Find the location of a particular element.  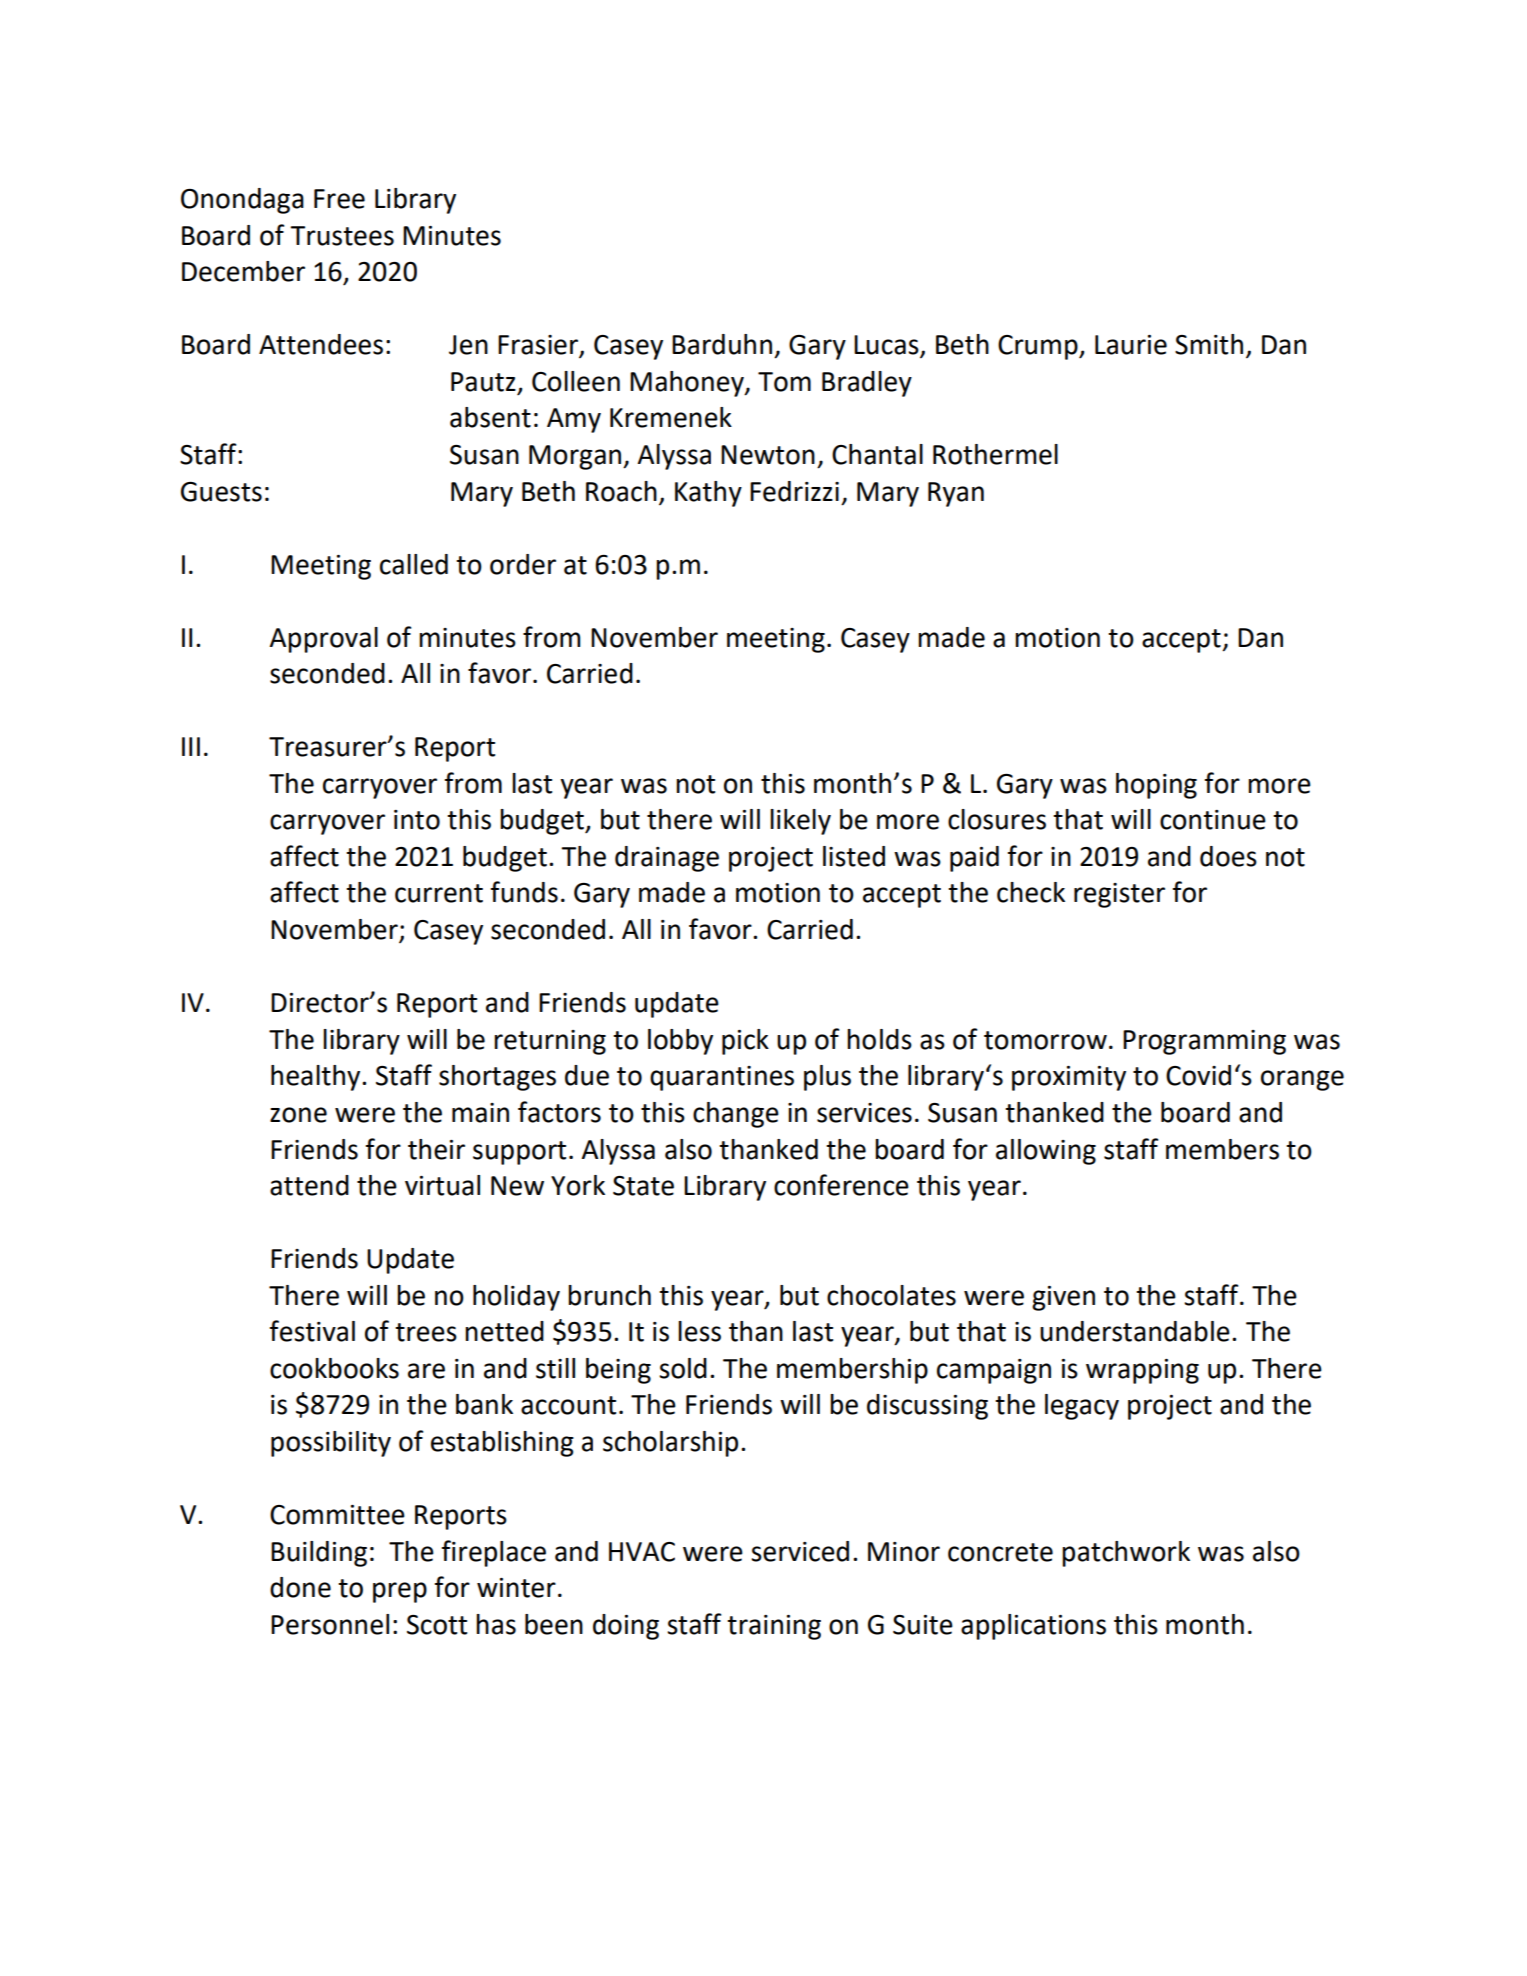

hoping is located at coordinates (1156, 786).
